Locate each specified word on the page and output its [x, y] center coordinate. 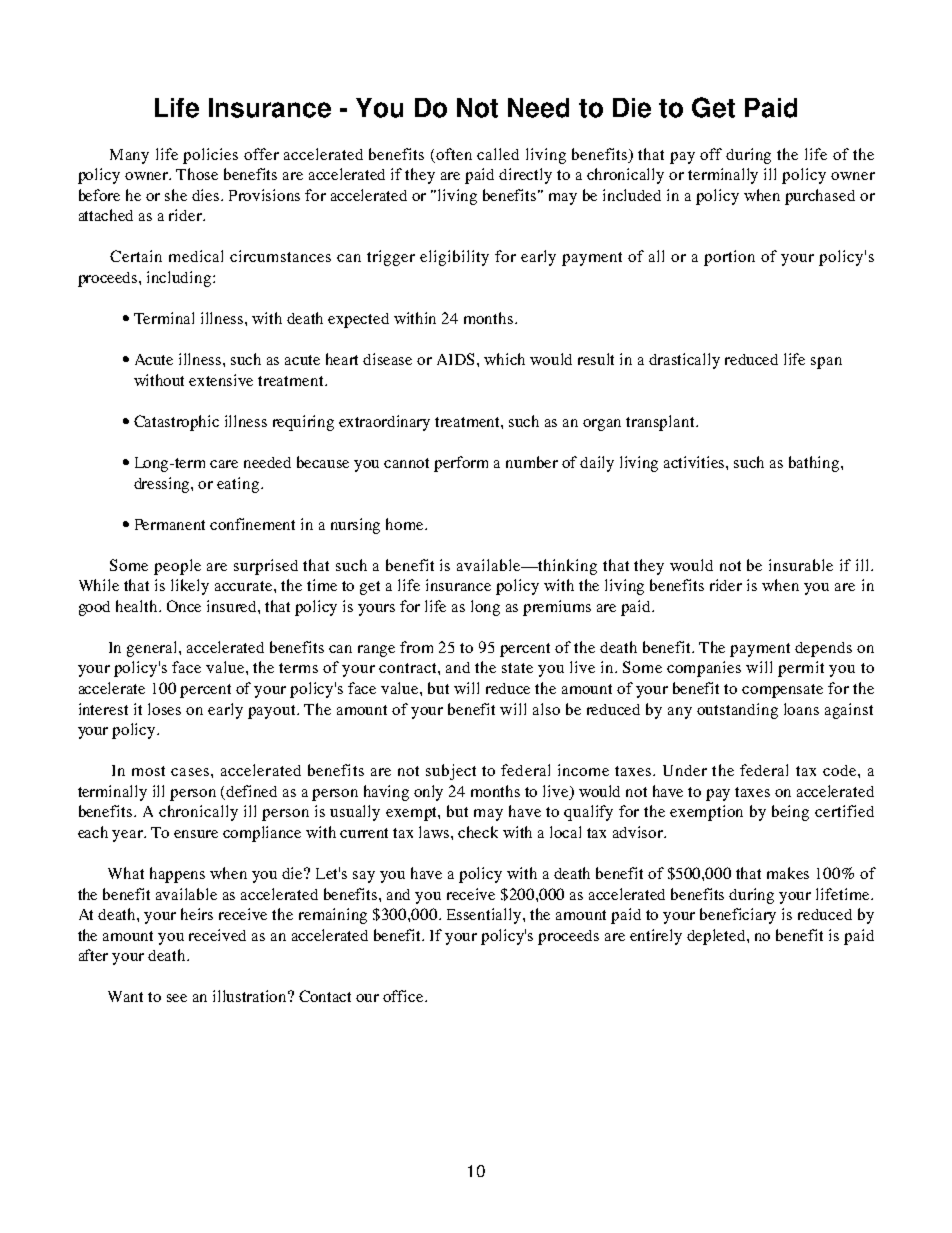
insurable [801, 565]
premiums [557, 608]
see [177, 998]
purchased [820, 197]
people [177, 567]
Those [197, 174]
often [454, 154]
